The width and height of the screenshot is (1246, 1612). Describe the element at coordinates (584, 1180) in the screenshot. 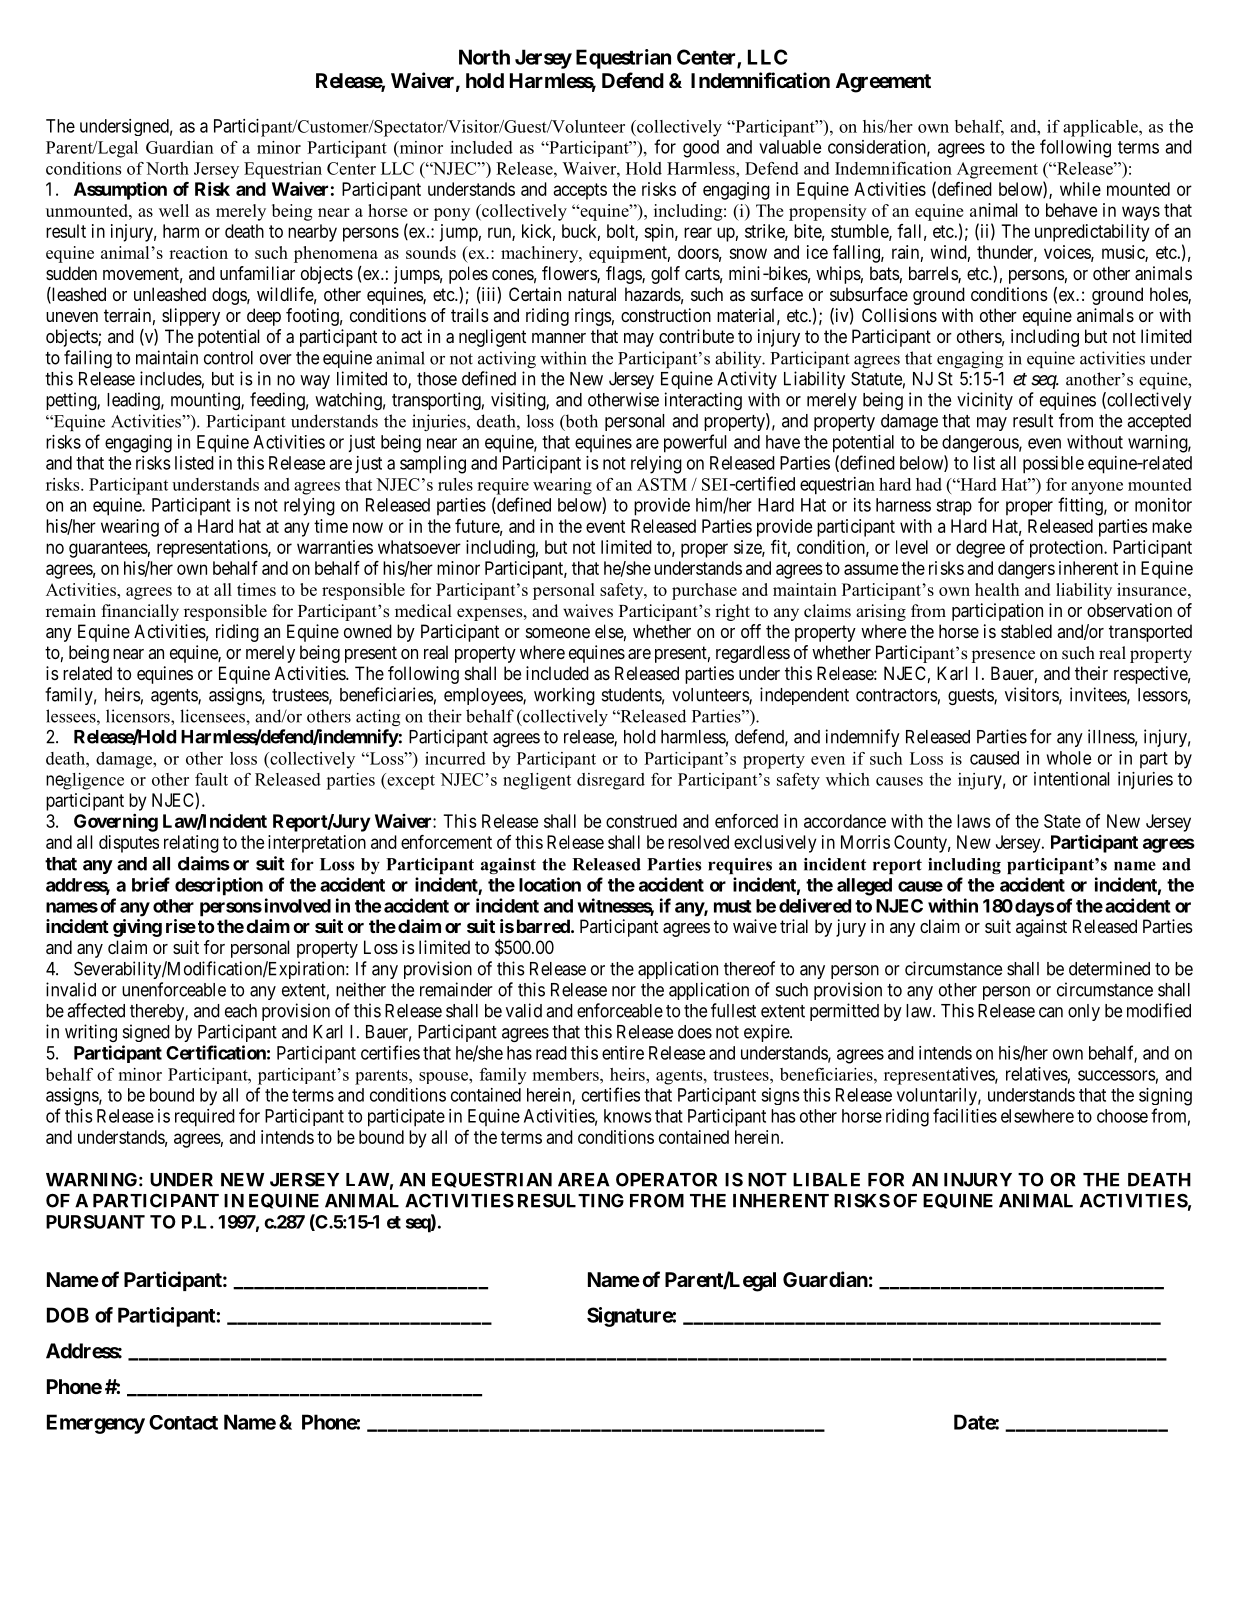

I see `AREA` at that location.
